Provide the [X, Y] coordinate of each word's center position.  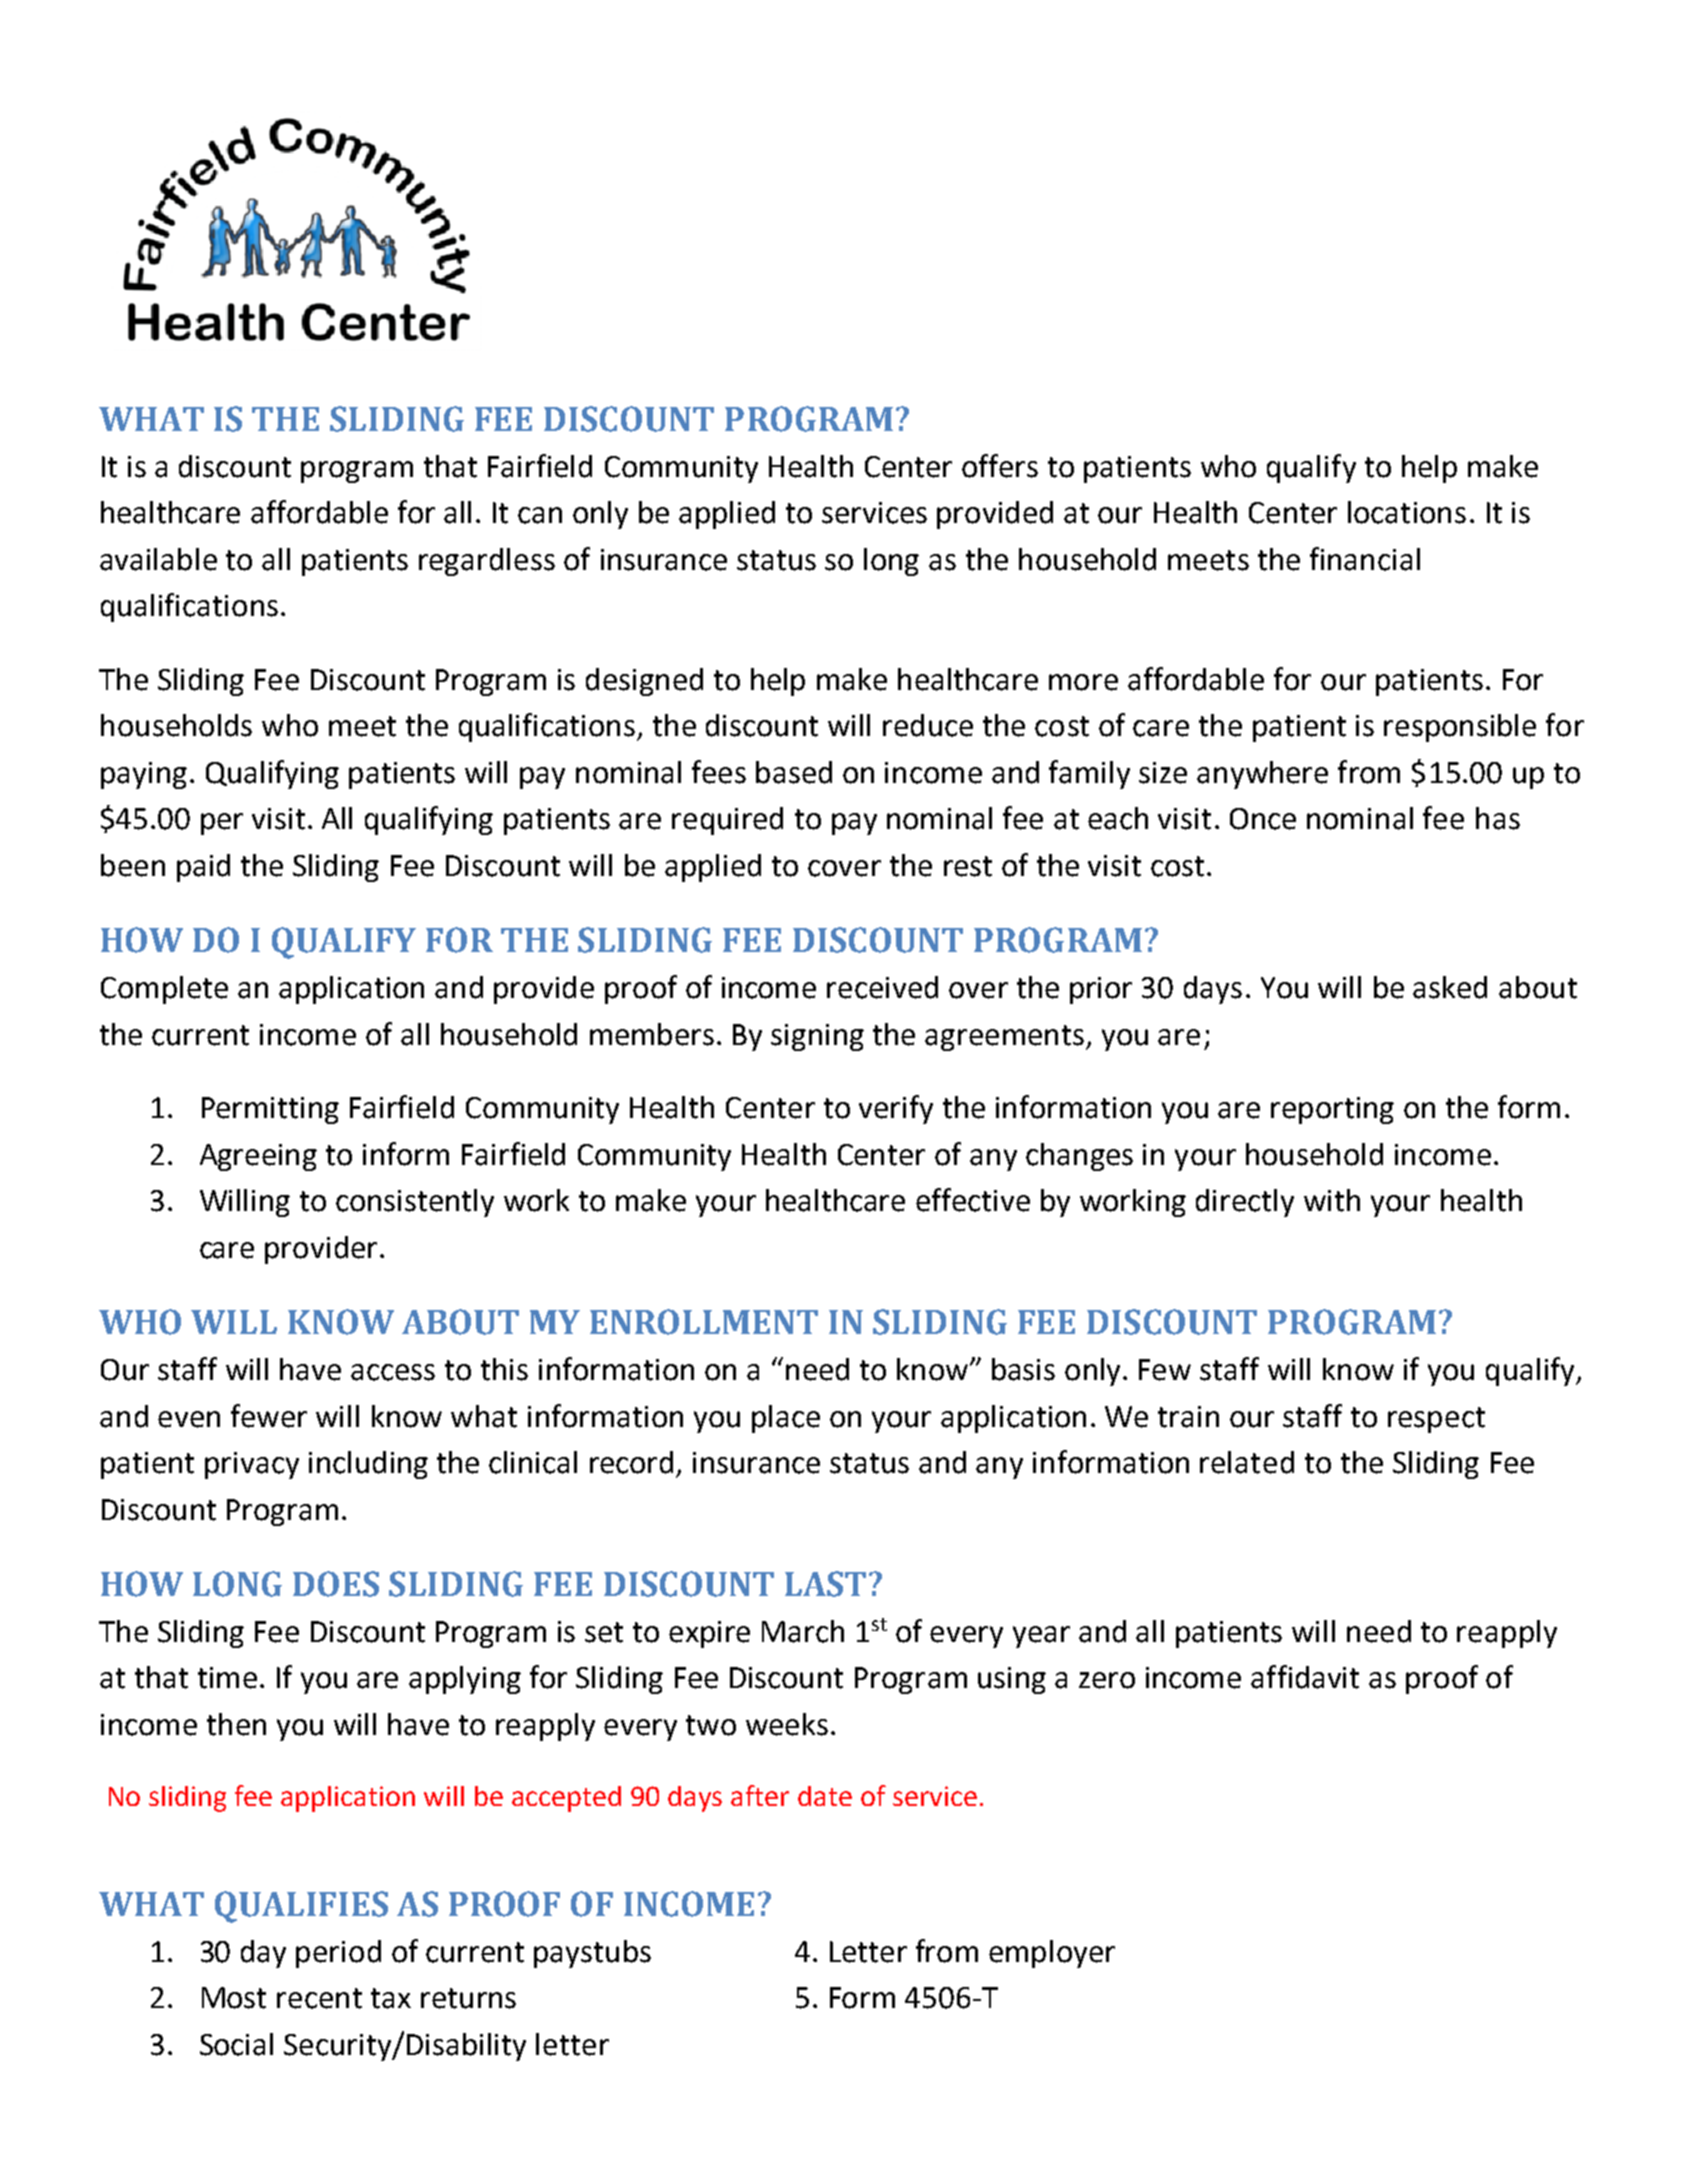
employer [1052, 1954]
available [158, 559]
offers [1000, 466]
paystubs [592, 1954]
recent [319, 1998]
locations [1407, 512]
